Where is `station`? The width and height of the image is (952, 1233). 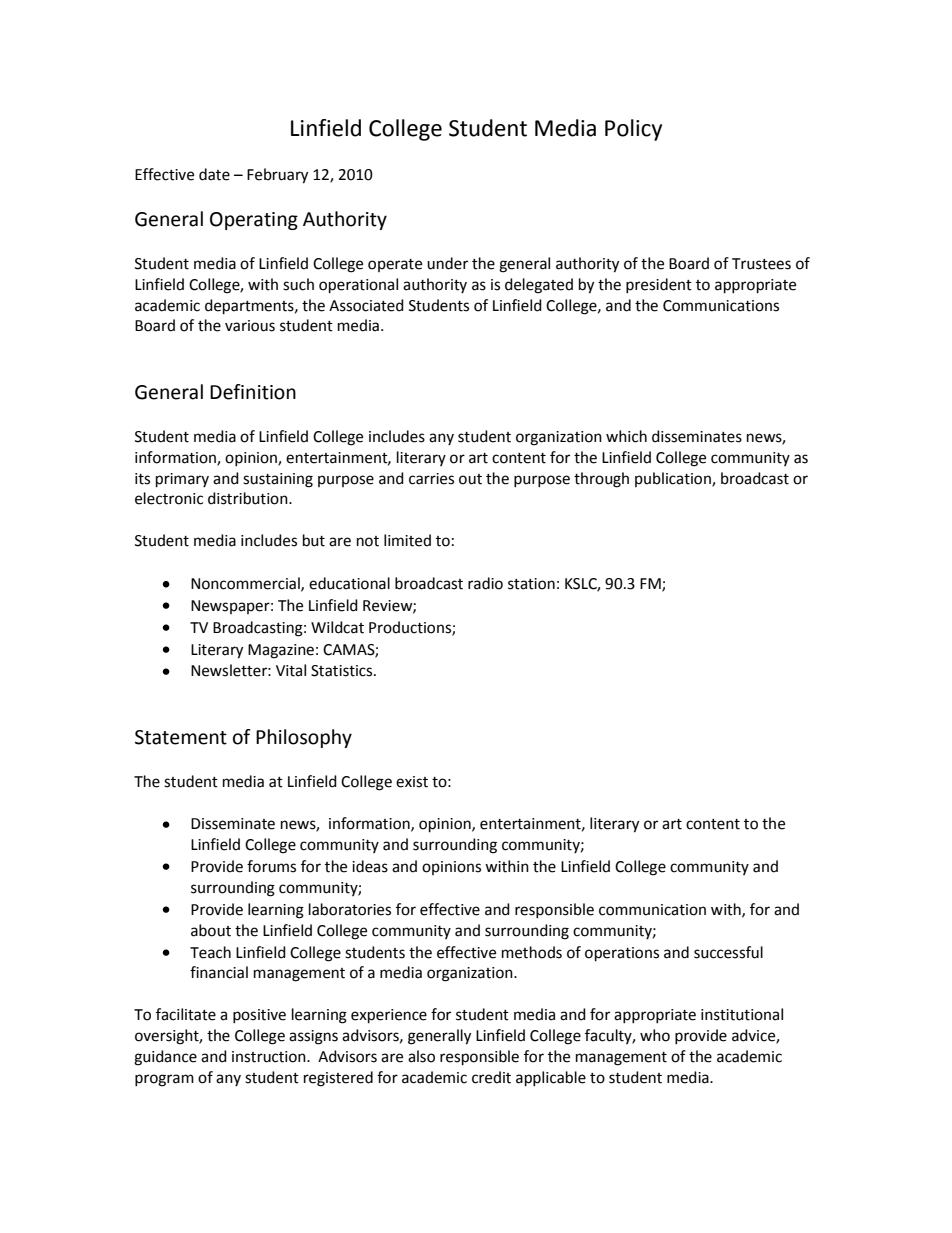 station is located at coordinates (531, 584).
